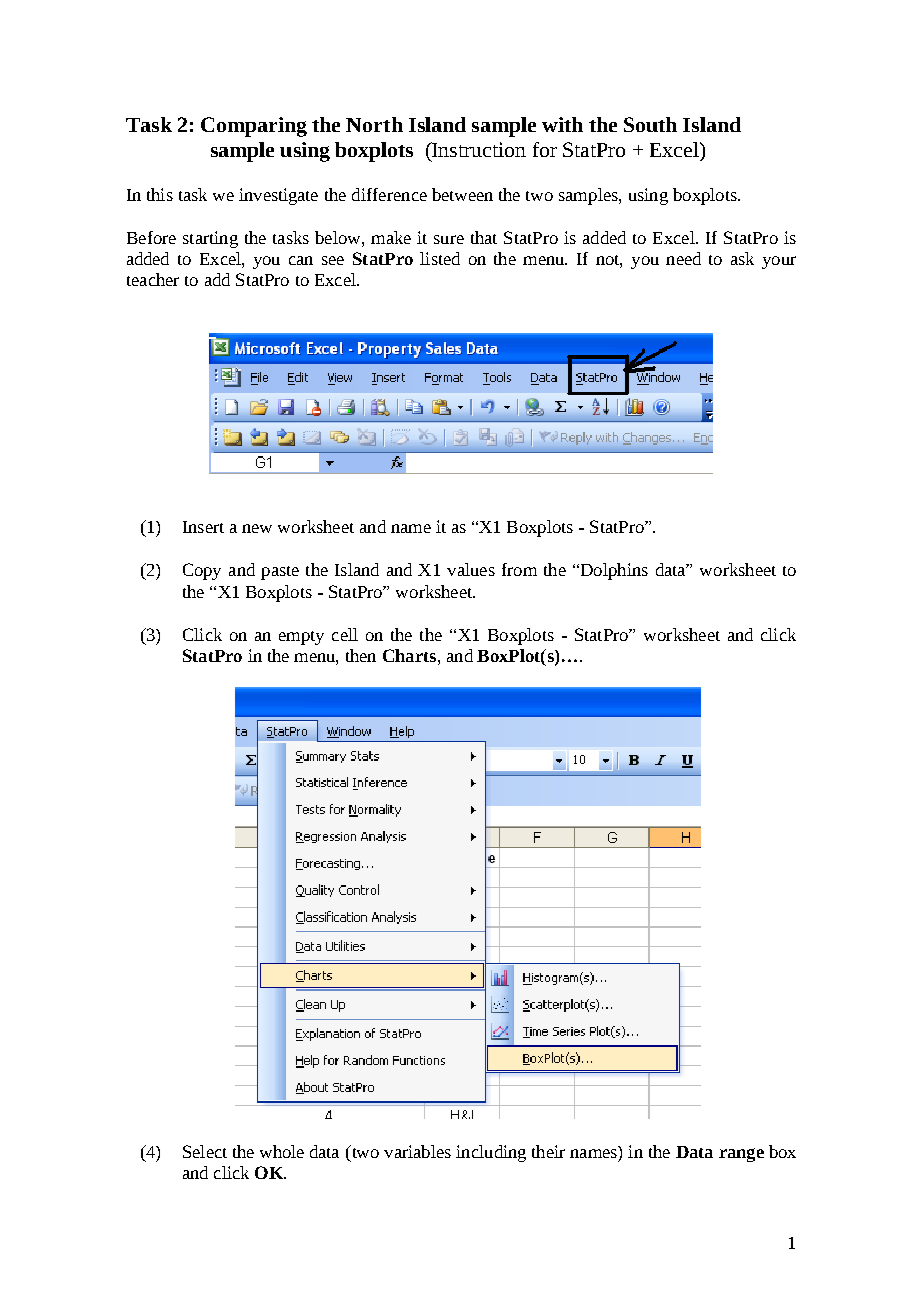  What do you see at coordinates (301, 638) in the page?
I see `empty` at bounding box center [301, 638].
